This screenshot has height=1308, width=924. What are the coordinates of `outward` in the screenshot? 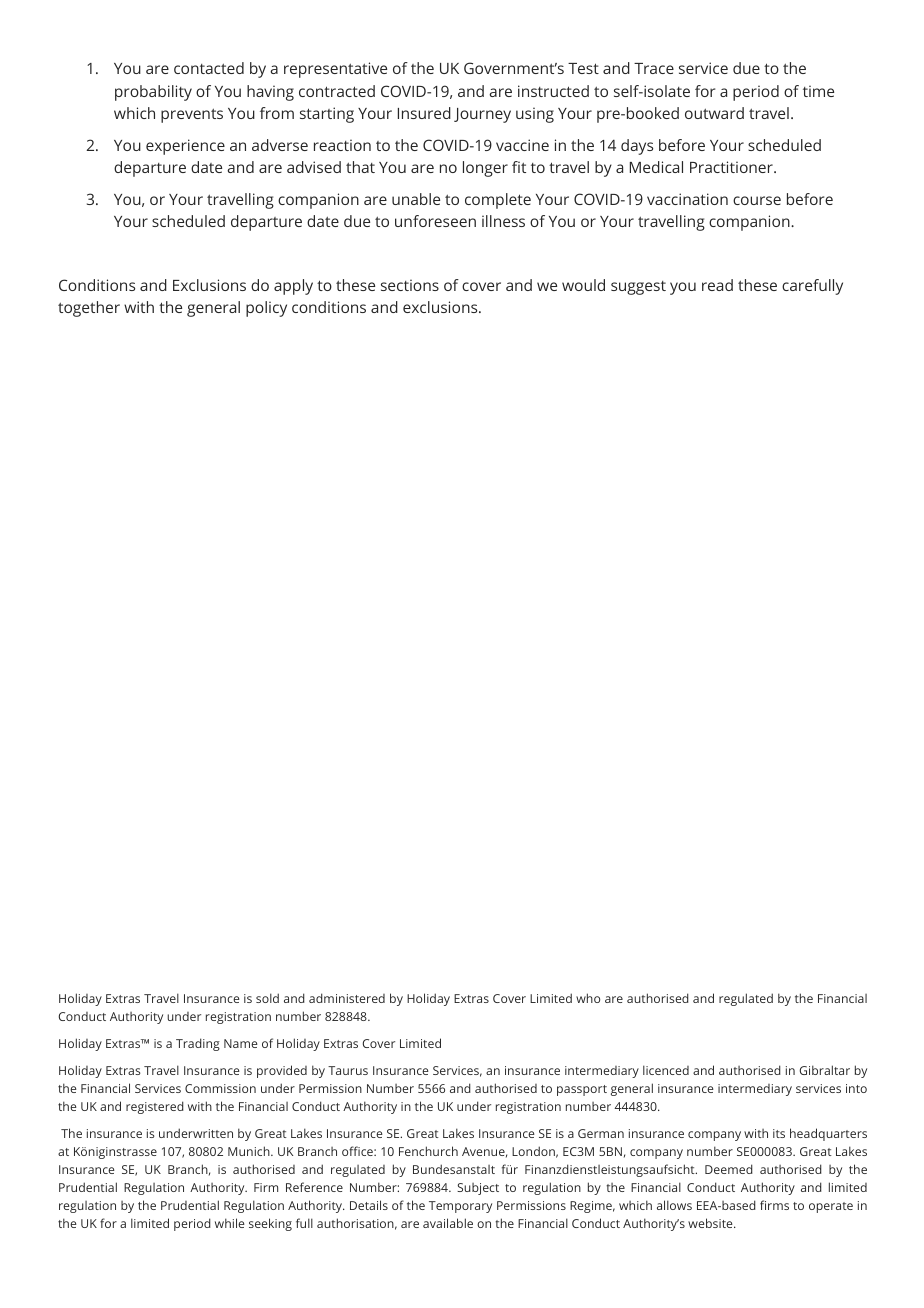 It's located at (714, 113).
